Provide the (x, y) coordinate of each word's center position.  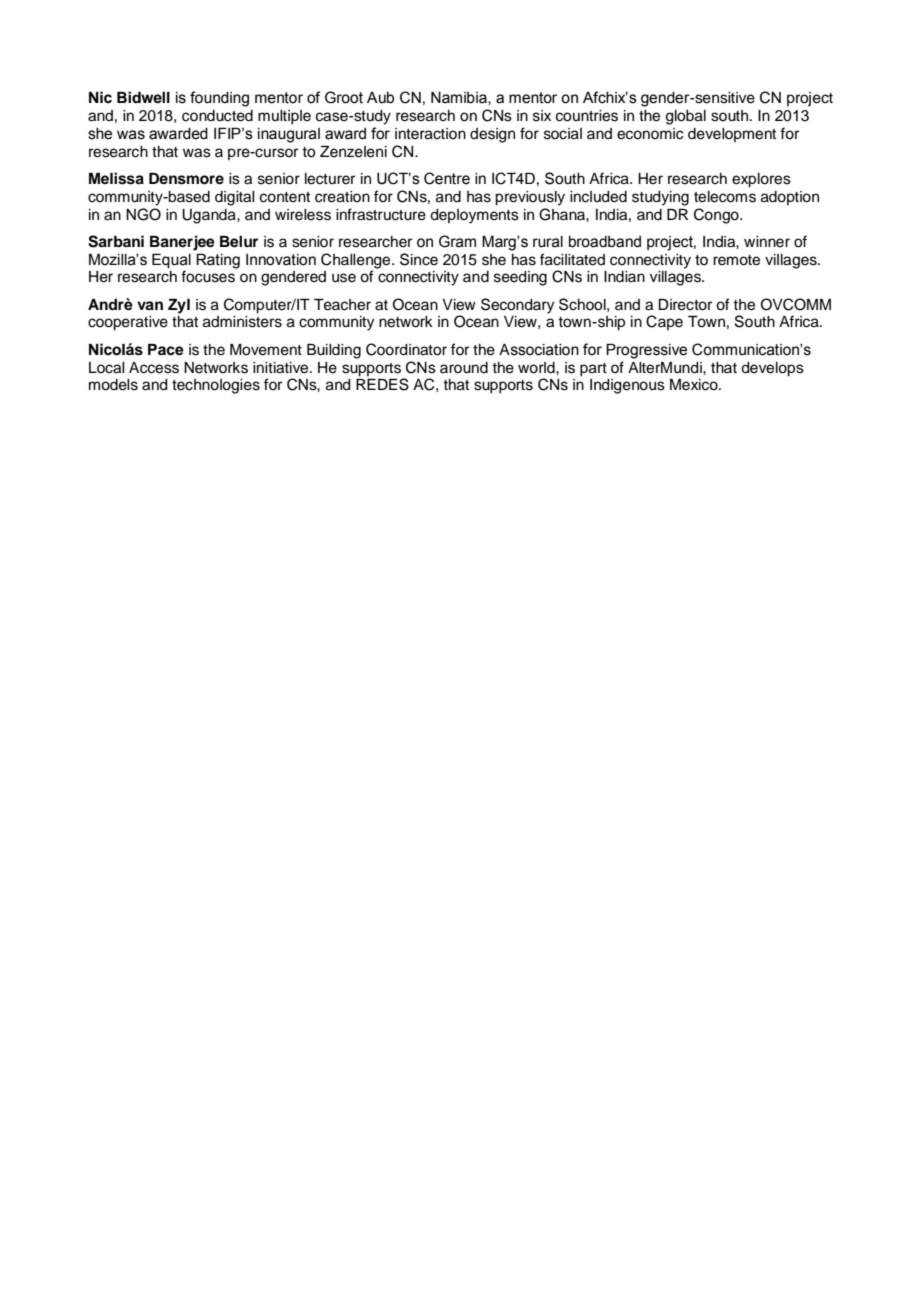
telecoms (725, 197)
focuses (208, 276)
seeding (520, 278)
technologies (216, 386)
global (686, 117)
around (464, 368)
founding (219, 99)
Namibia (460, 98)
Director (685, 305)
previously (530, 198)
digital (235, 198)
